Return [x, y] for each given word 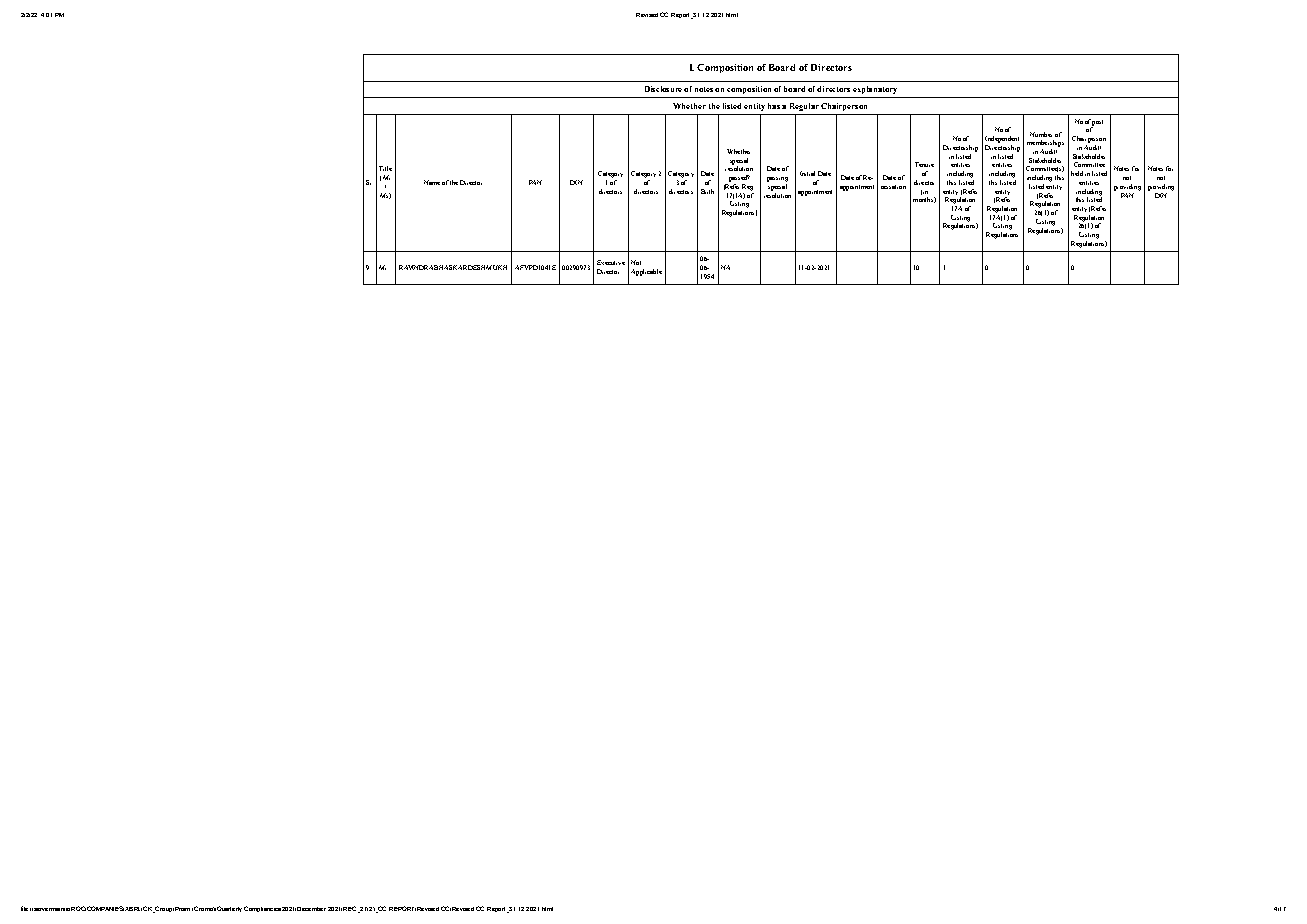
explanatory [875, 90]
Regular [804, 107]
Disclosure [663, 89]
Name [432, 182]
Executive [611, 262]
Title [385, 168]
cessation [893, 187]
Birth [707, 191]
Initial [807, 173]
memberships [1045, 143]
